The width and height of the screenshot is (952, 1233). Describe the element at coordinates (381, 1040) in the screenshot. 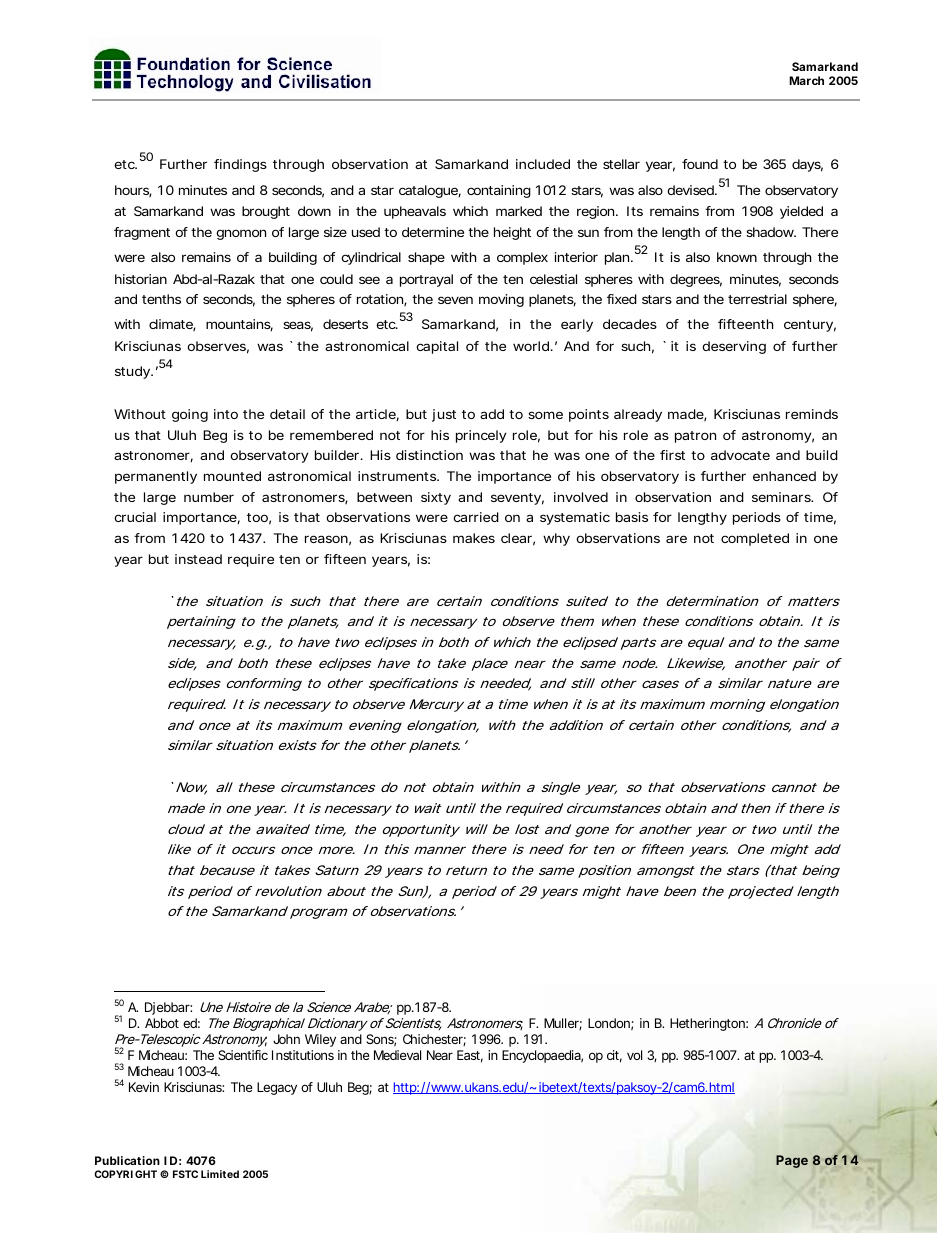

I see `Sons` at that location.
